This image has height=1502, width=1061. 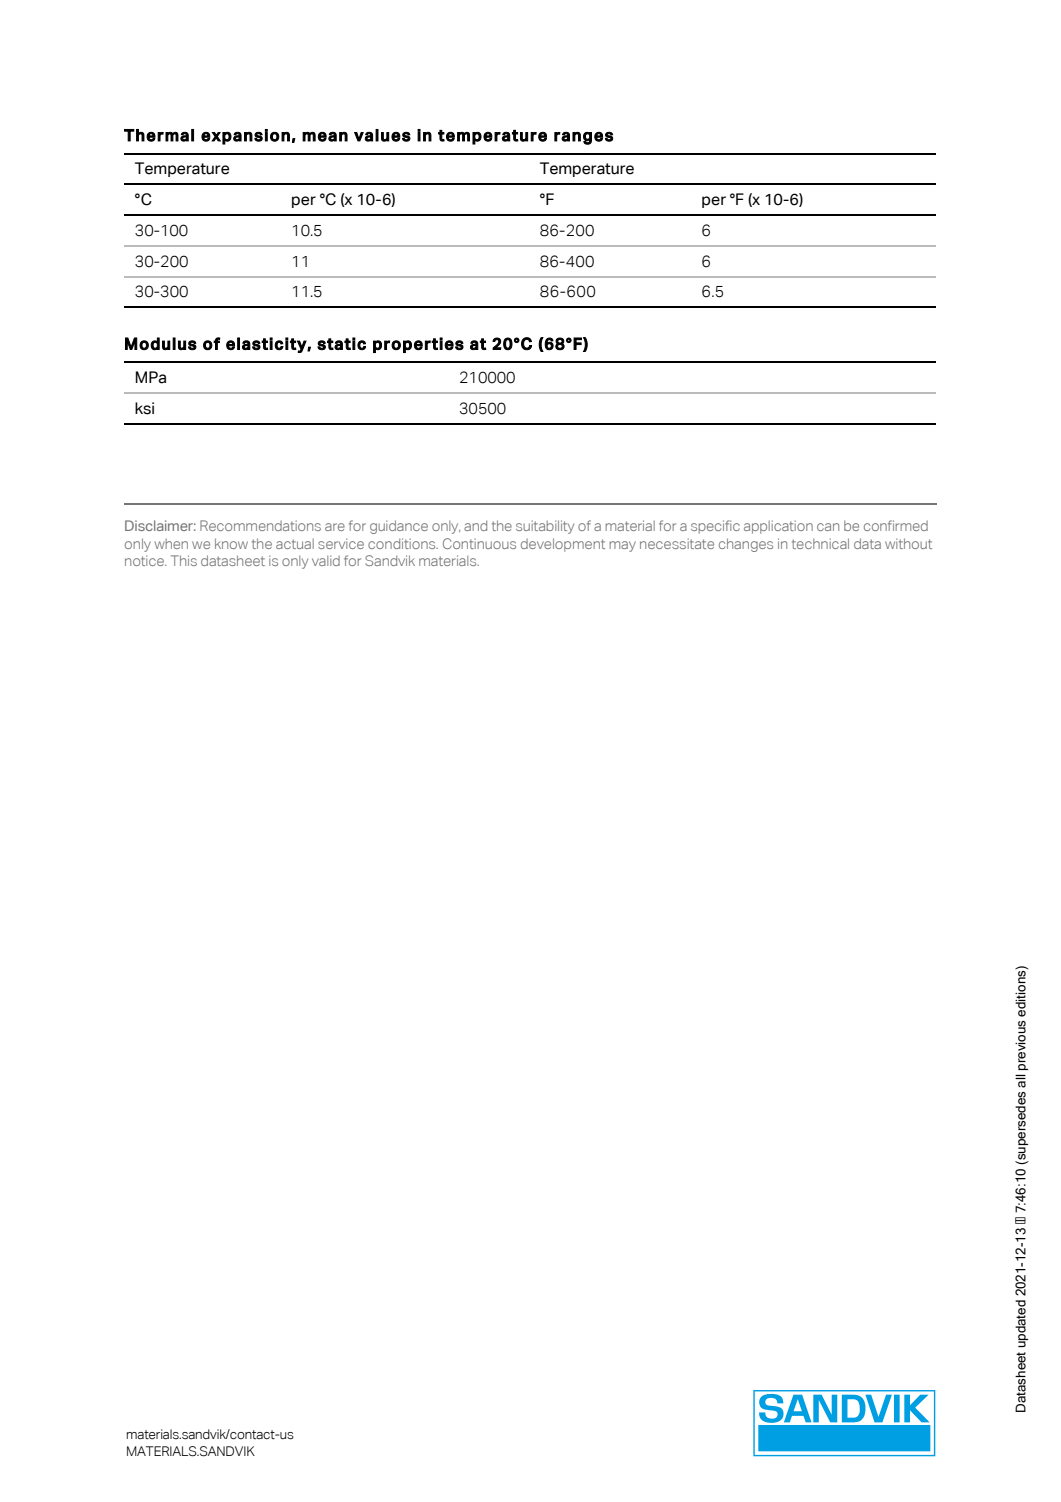 What do you see at coordinates (382, 135) in the image?
I see `values` at bounding box center [382, 135].
